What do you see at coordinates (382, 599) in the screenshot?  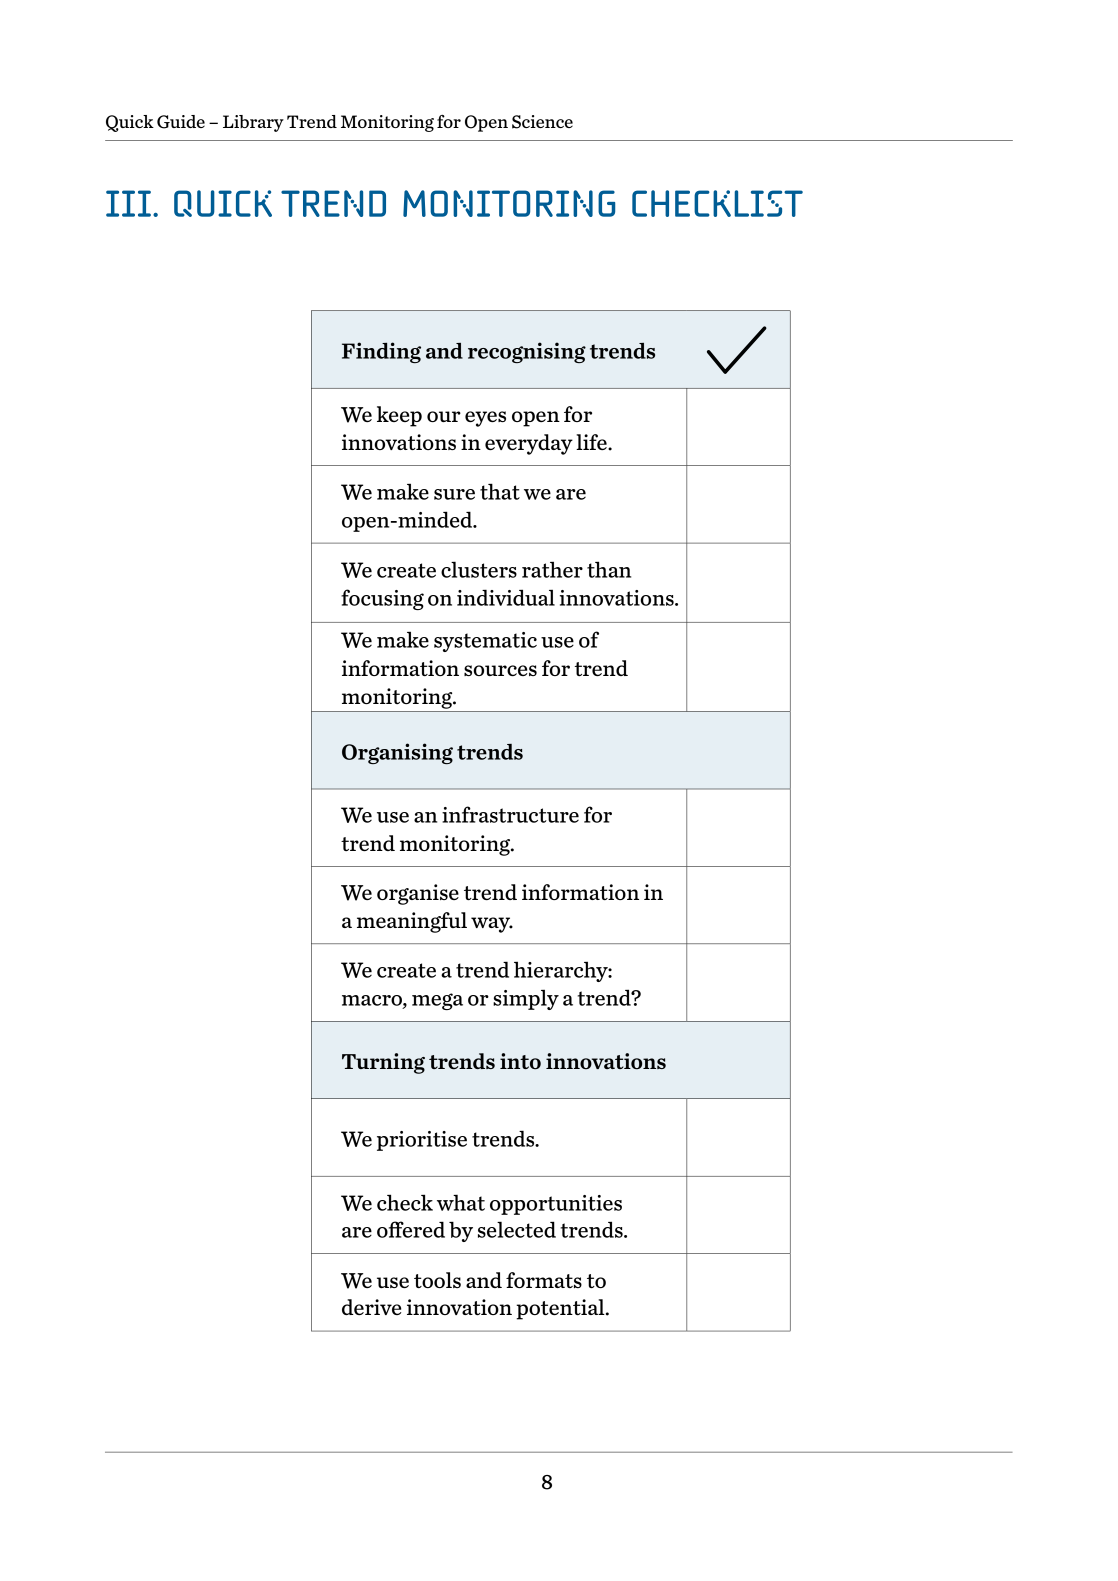 I see `focusing` at bounding box center [382, 599].
